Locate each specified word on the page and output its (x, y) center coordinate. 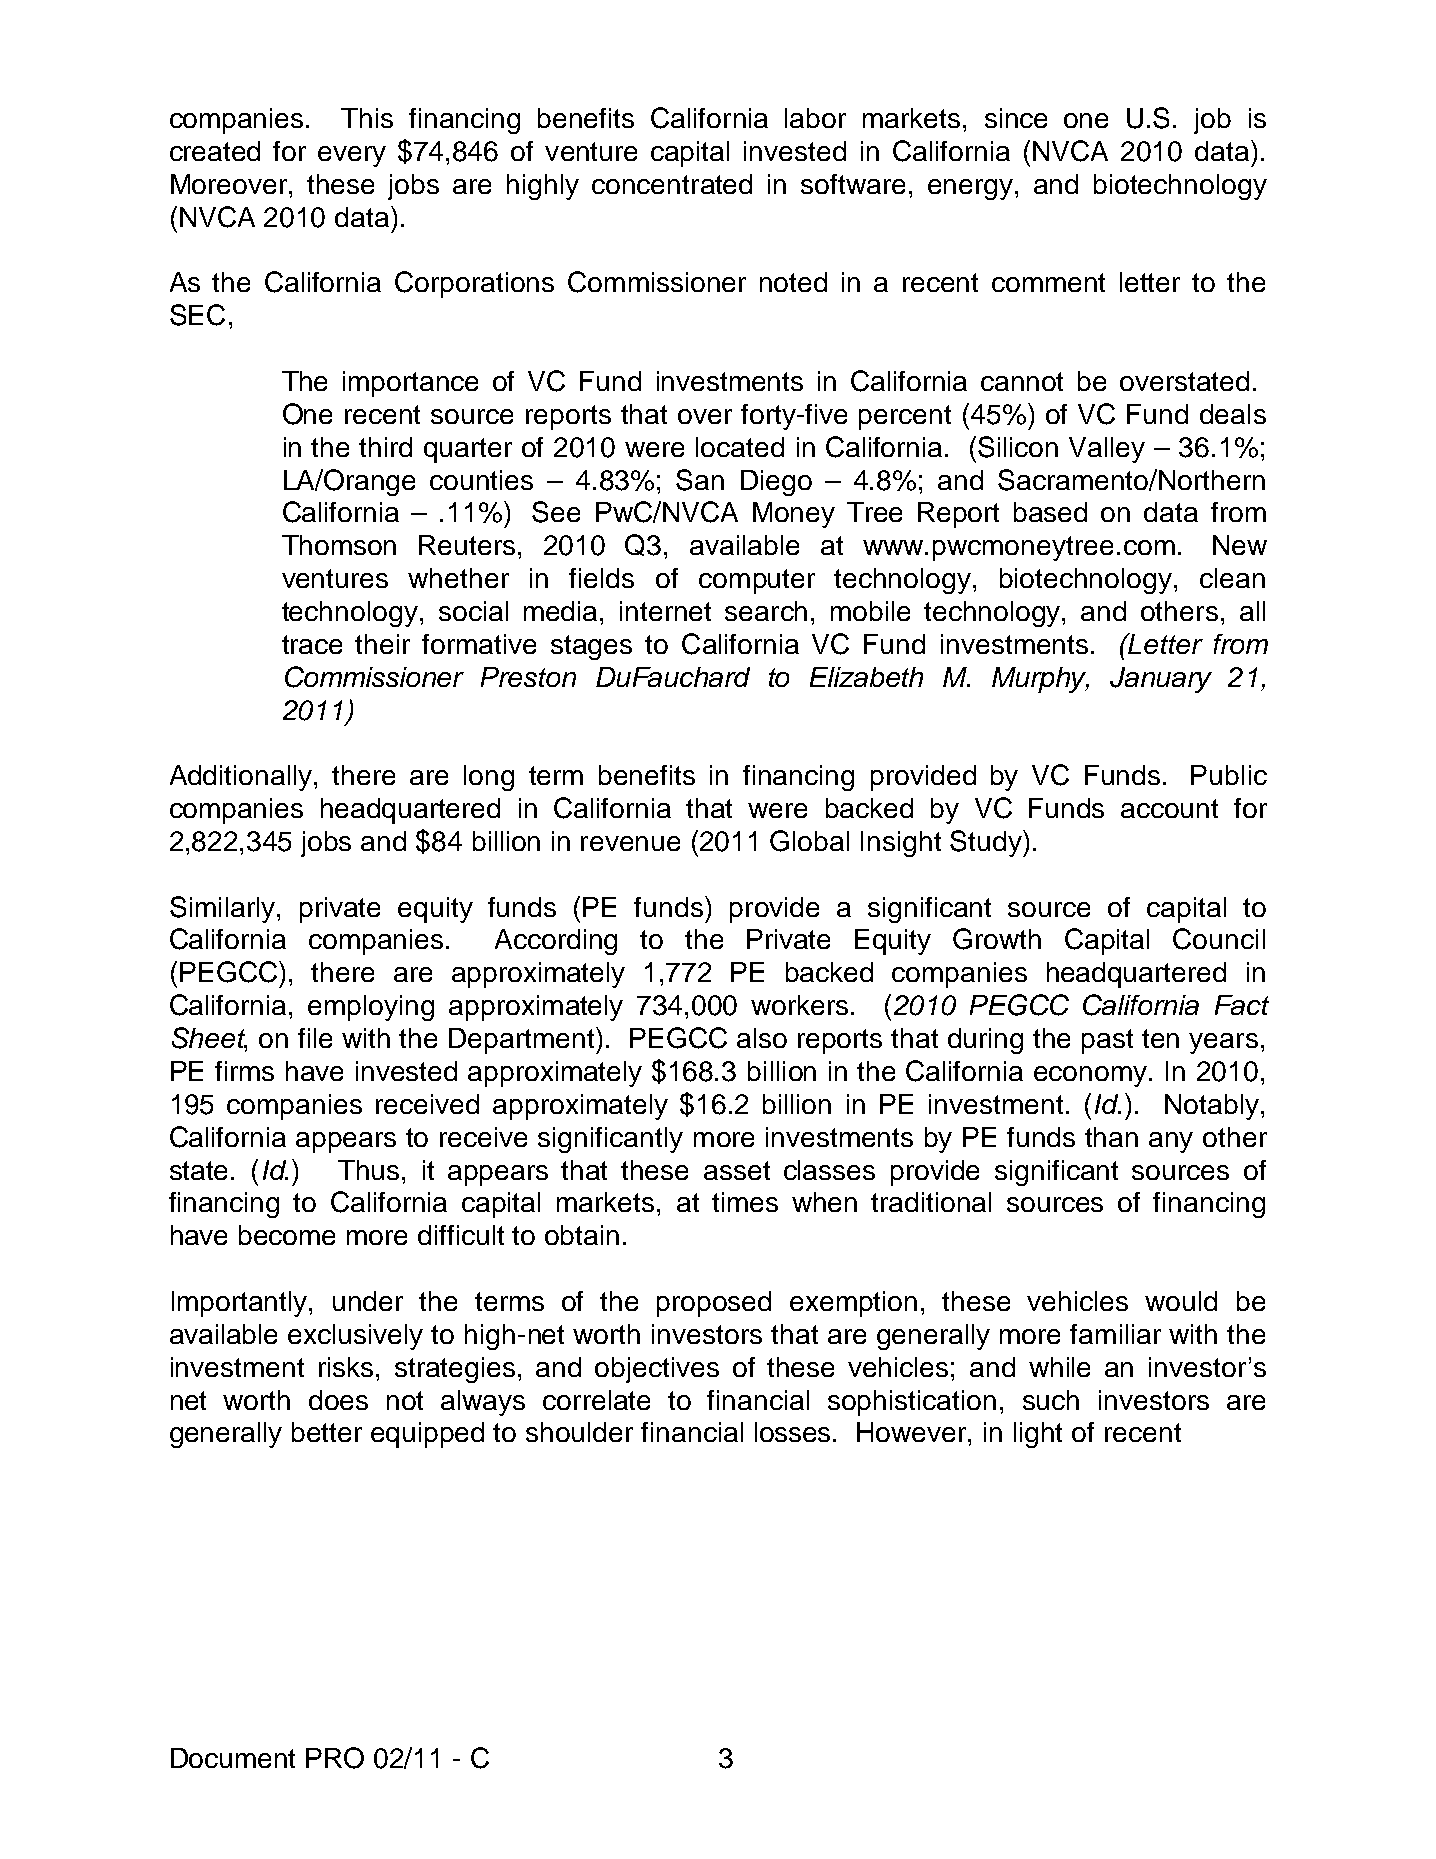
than (1111, 1137)
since (1016, 118)
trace (312, 644)
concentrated (672, 184)
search (766, 611)
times (745, 1202)
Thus (368, 1170)
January (1161, 680)
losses (794, 1432)
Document (233, 1758)
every (352, 156)
